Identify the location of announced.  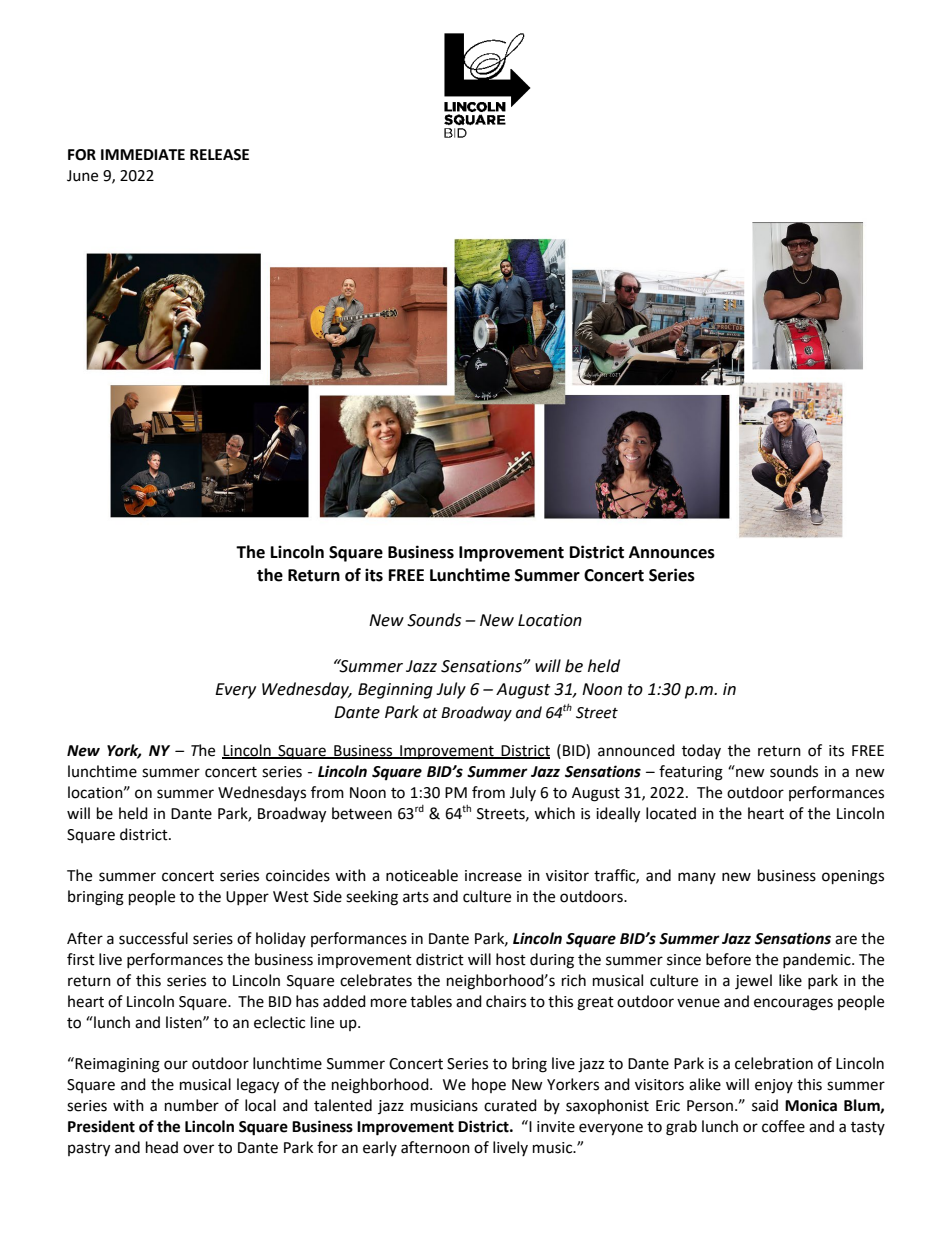
(636, 750).
